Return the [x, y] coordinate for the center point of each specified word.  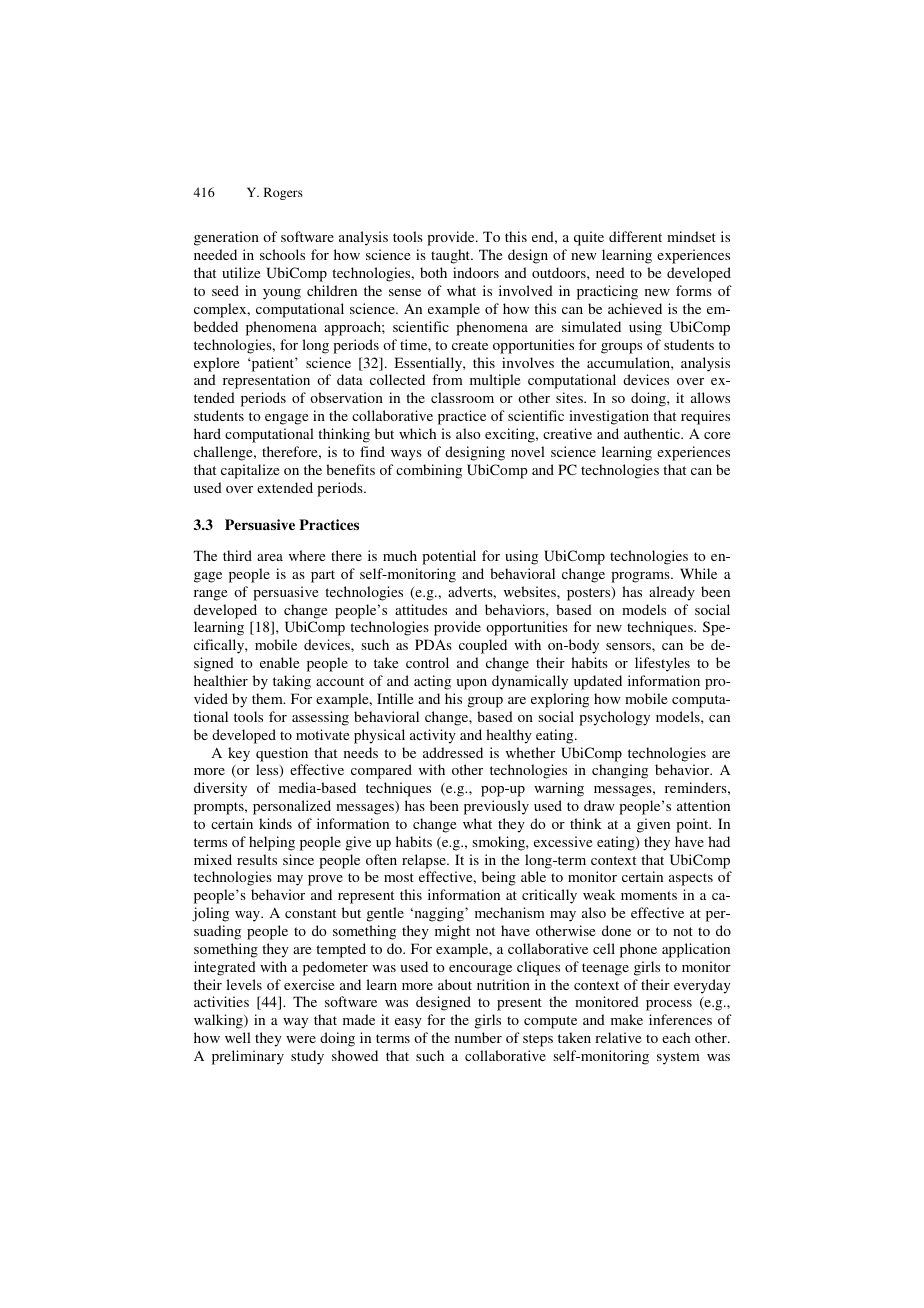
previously [496, 807]
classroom [462, 397]
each [676, 1037]
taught [451, 256]
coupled [483, 646]
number [478, 1037]
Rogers [283, 193]
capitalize [250, 471]
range [210, 595]
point [693, 825]
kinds [275, 823]
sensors [629, 646]
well [238, 1037]
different [635, 236]
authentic [653, 433]
